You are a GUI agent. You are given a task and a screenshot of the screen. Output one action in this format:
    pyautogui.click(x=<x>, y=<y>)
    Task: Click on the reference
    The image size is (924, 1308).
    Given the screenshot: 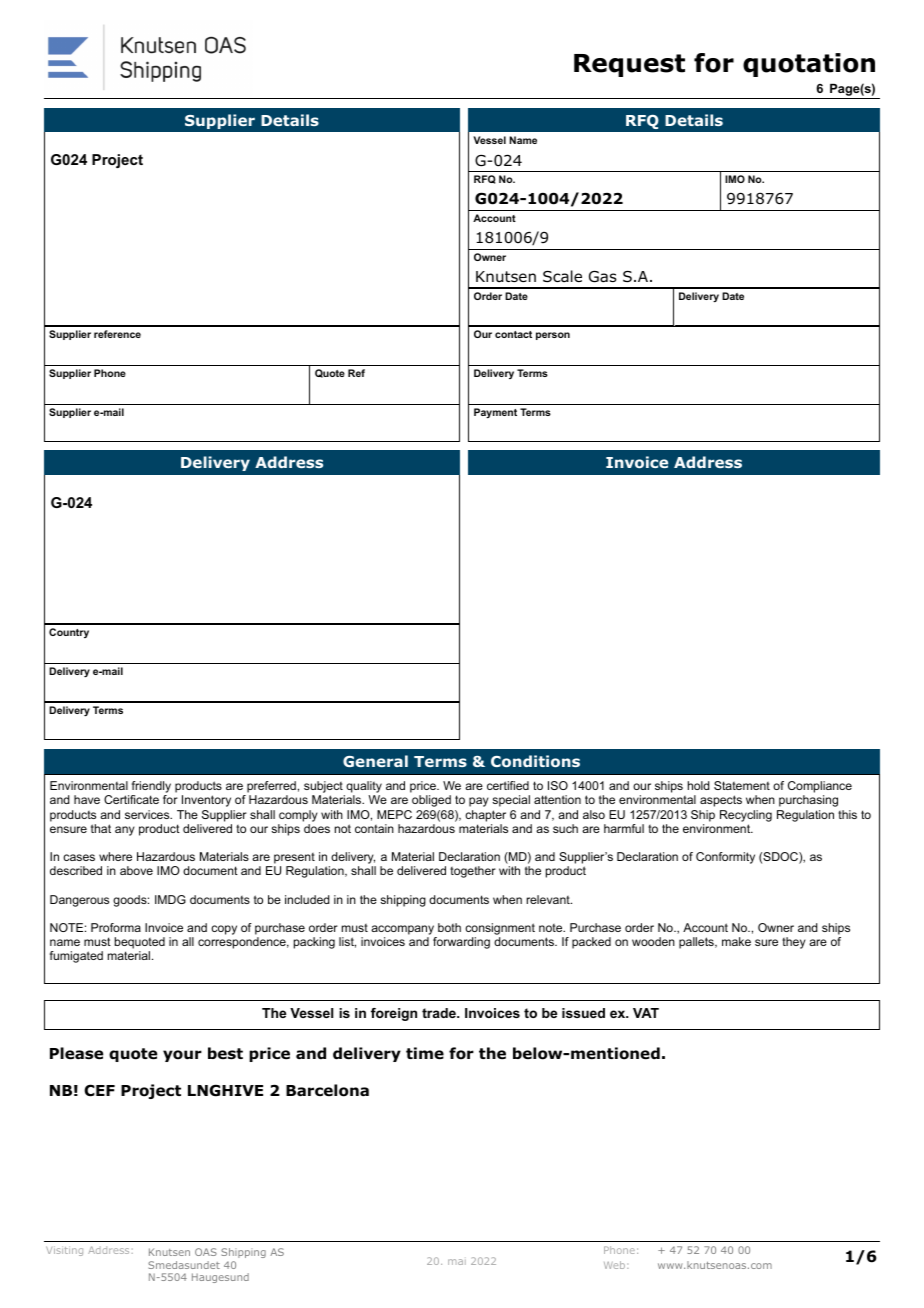 What is the action you would take?
    pyautogui.click(x=117, y=334)
